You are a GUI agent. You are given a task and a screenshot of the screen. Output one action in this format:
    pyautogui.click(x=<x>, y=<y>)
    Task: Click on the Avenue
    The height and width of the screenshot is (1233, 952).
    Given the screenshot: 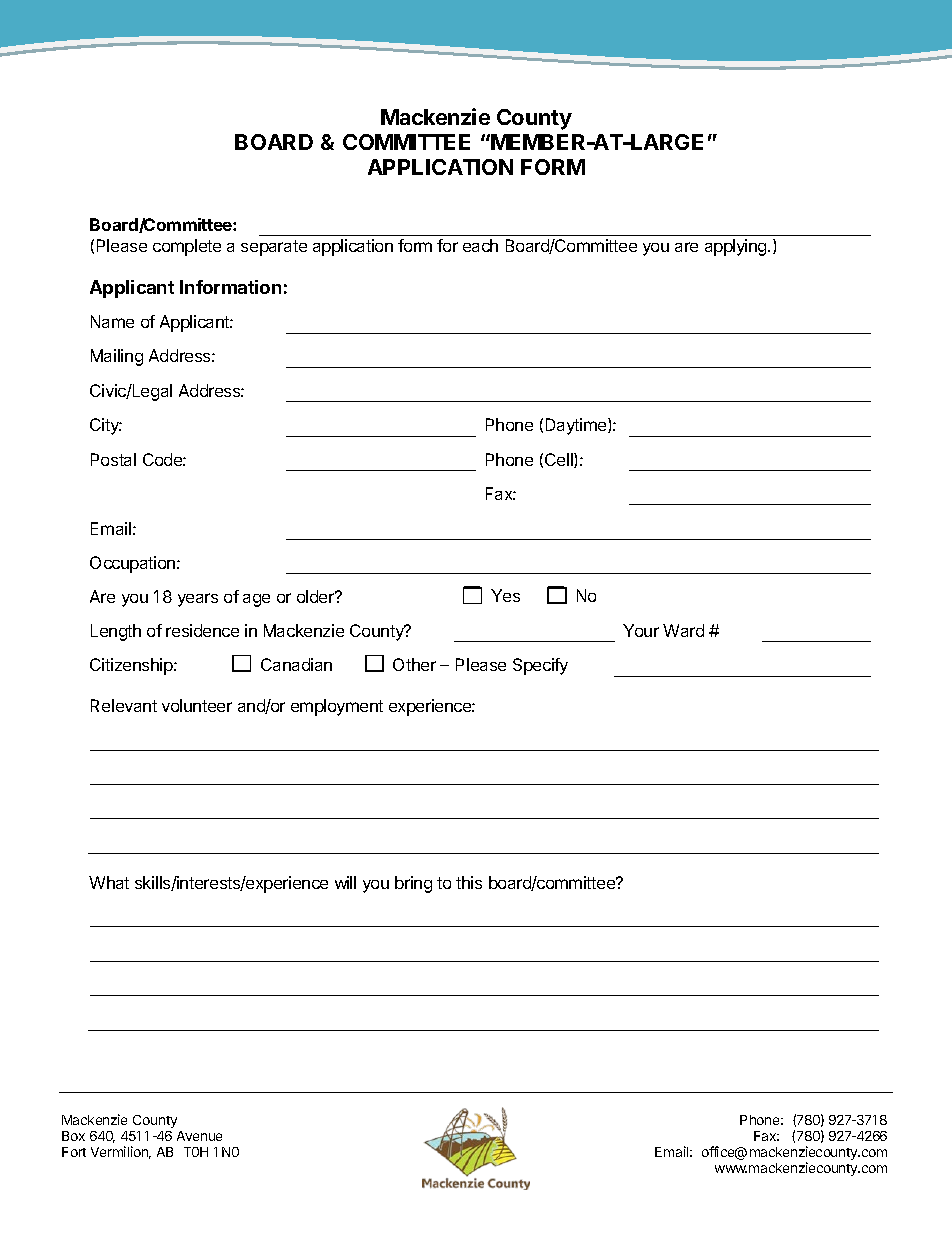 What is the action you would take?
    pyautogui.click(x=199, y=1136)
